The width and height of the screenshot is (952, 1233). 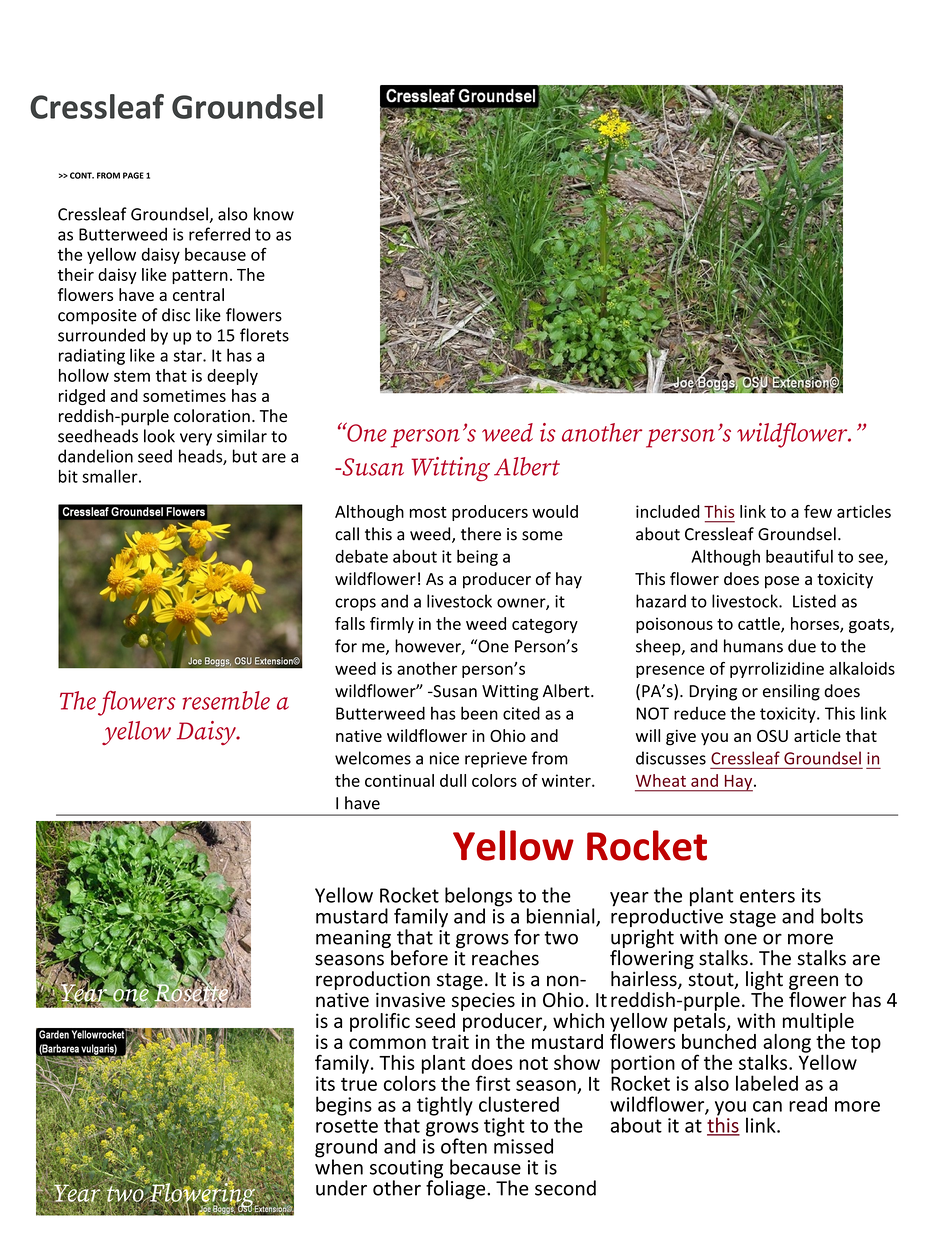 What do you see at coordinates (354, 940) in the screenshot?
I see `meaning` at bounding box center [354, 940].
